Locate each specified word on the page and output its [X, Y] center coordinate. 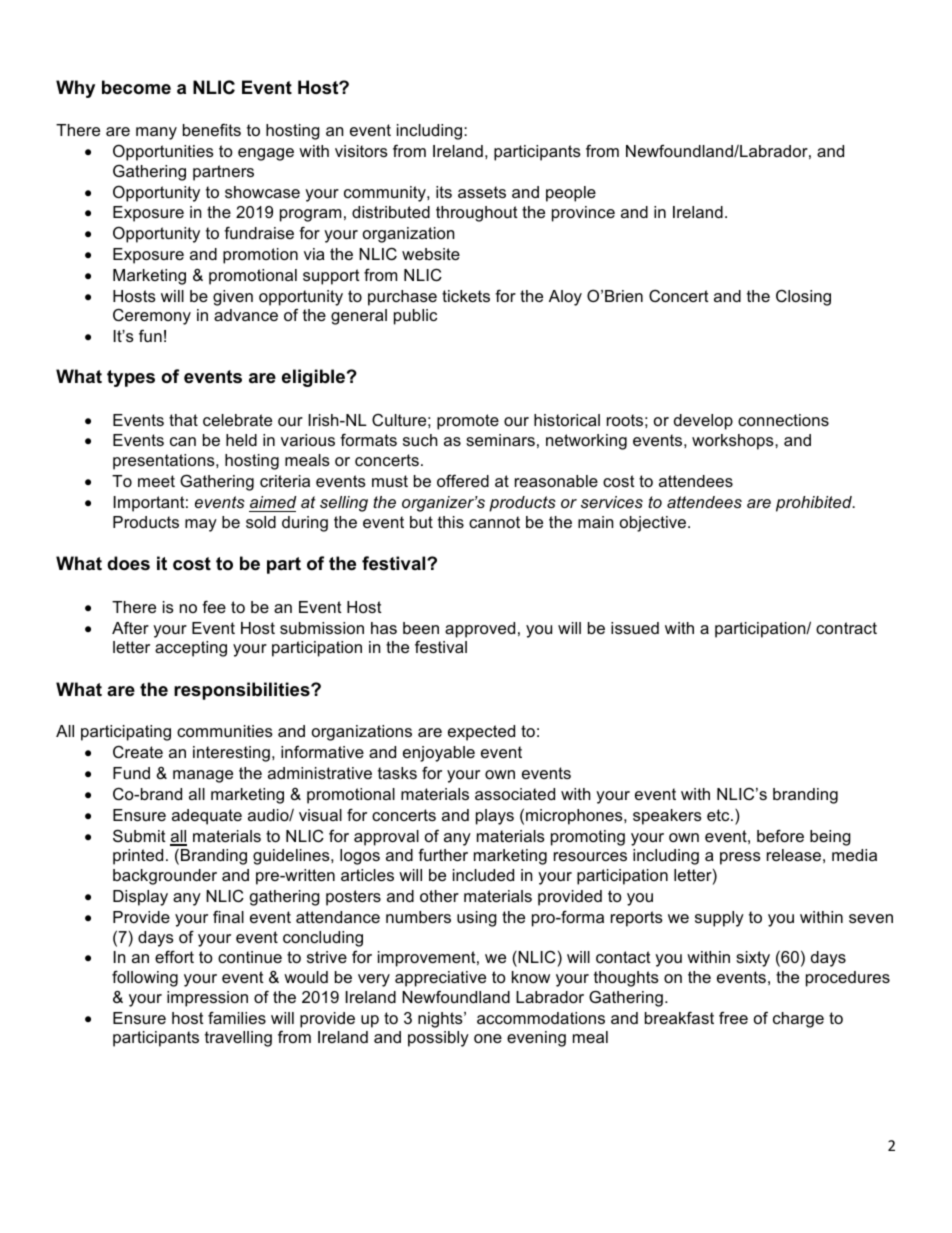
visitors [361, 151]
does [128, 563]
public [415, 317]
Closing [803, 297]
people [571, 194]
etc [719, 815]
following [145, 978]
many [156, 133]
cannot [494, 522]
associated [515, 794]
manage [203, 776]
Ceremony [152, 316]
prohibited [815, 504]
